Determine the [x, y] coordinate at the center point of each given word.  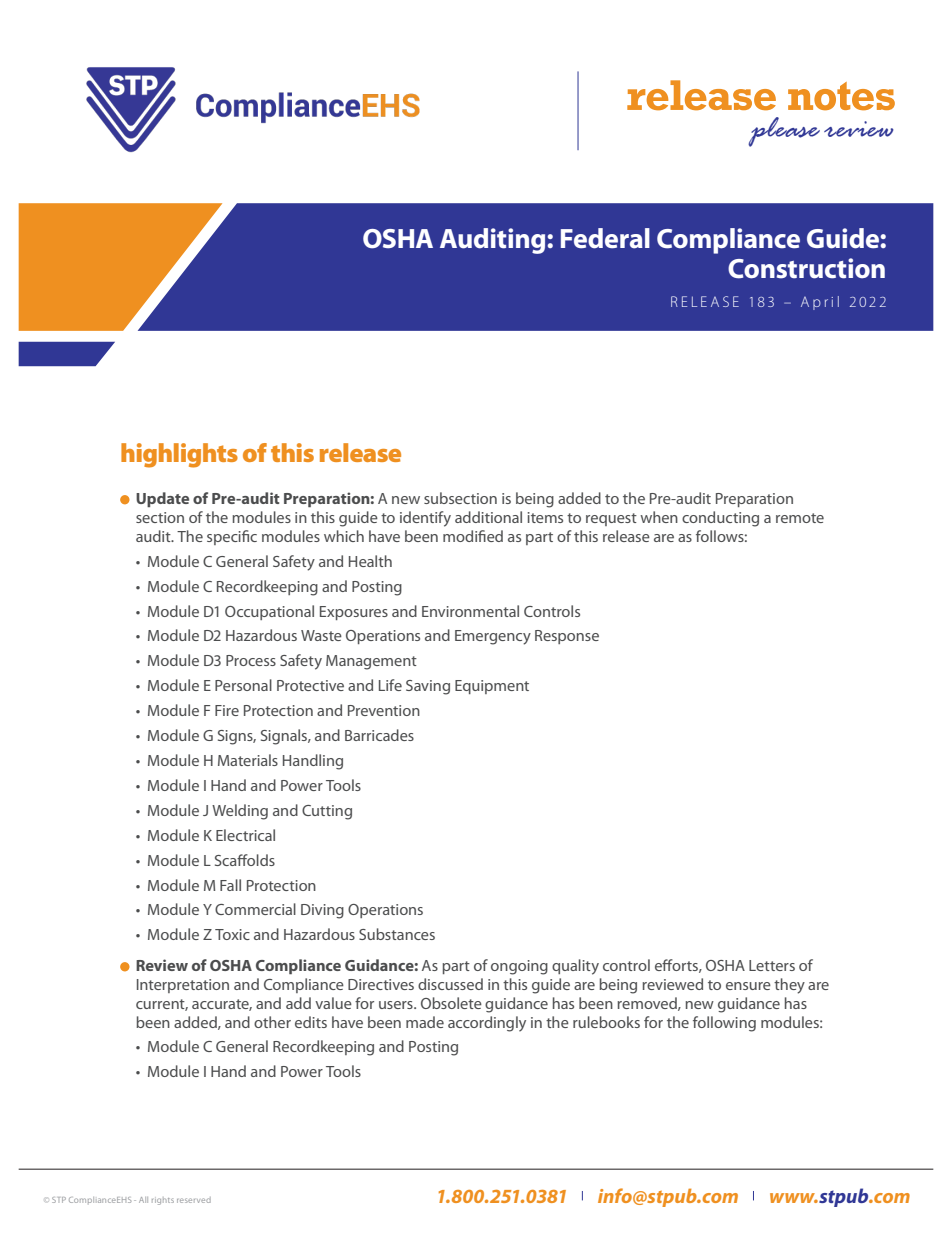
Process [251, 660]
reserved [194, 1200]
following [724, 1024]
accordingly [487, 1024]
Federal [605, 238]
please [784, 132]
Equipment [492, 687]
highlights [179, 455]
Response [567, 637]
